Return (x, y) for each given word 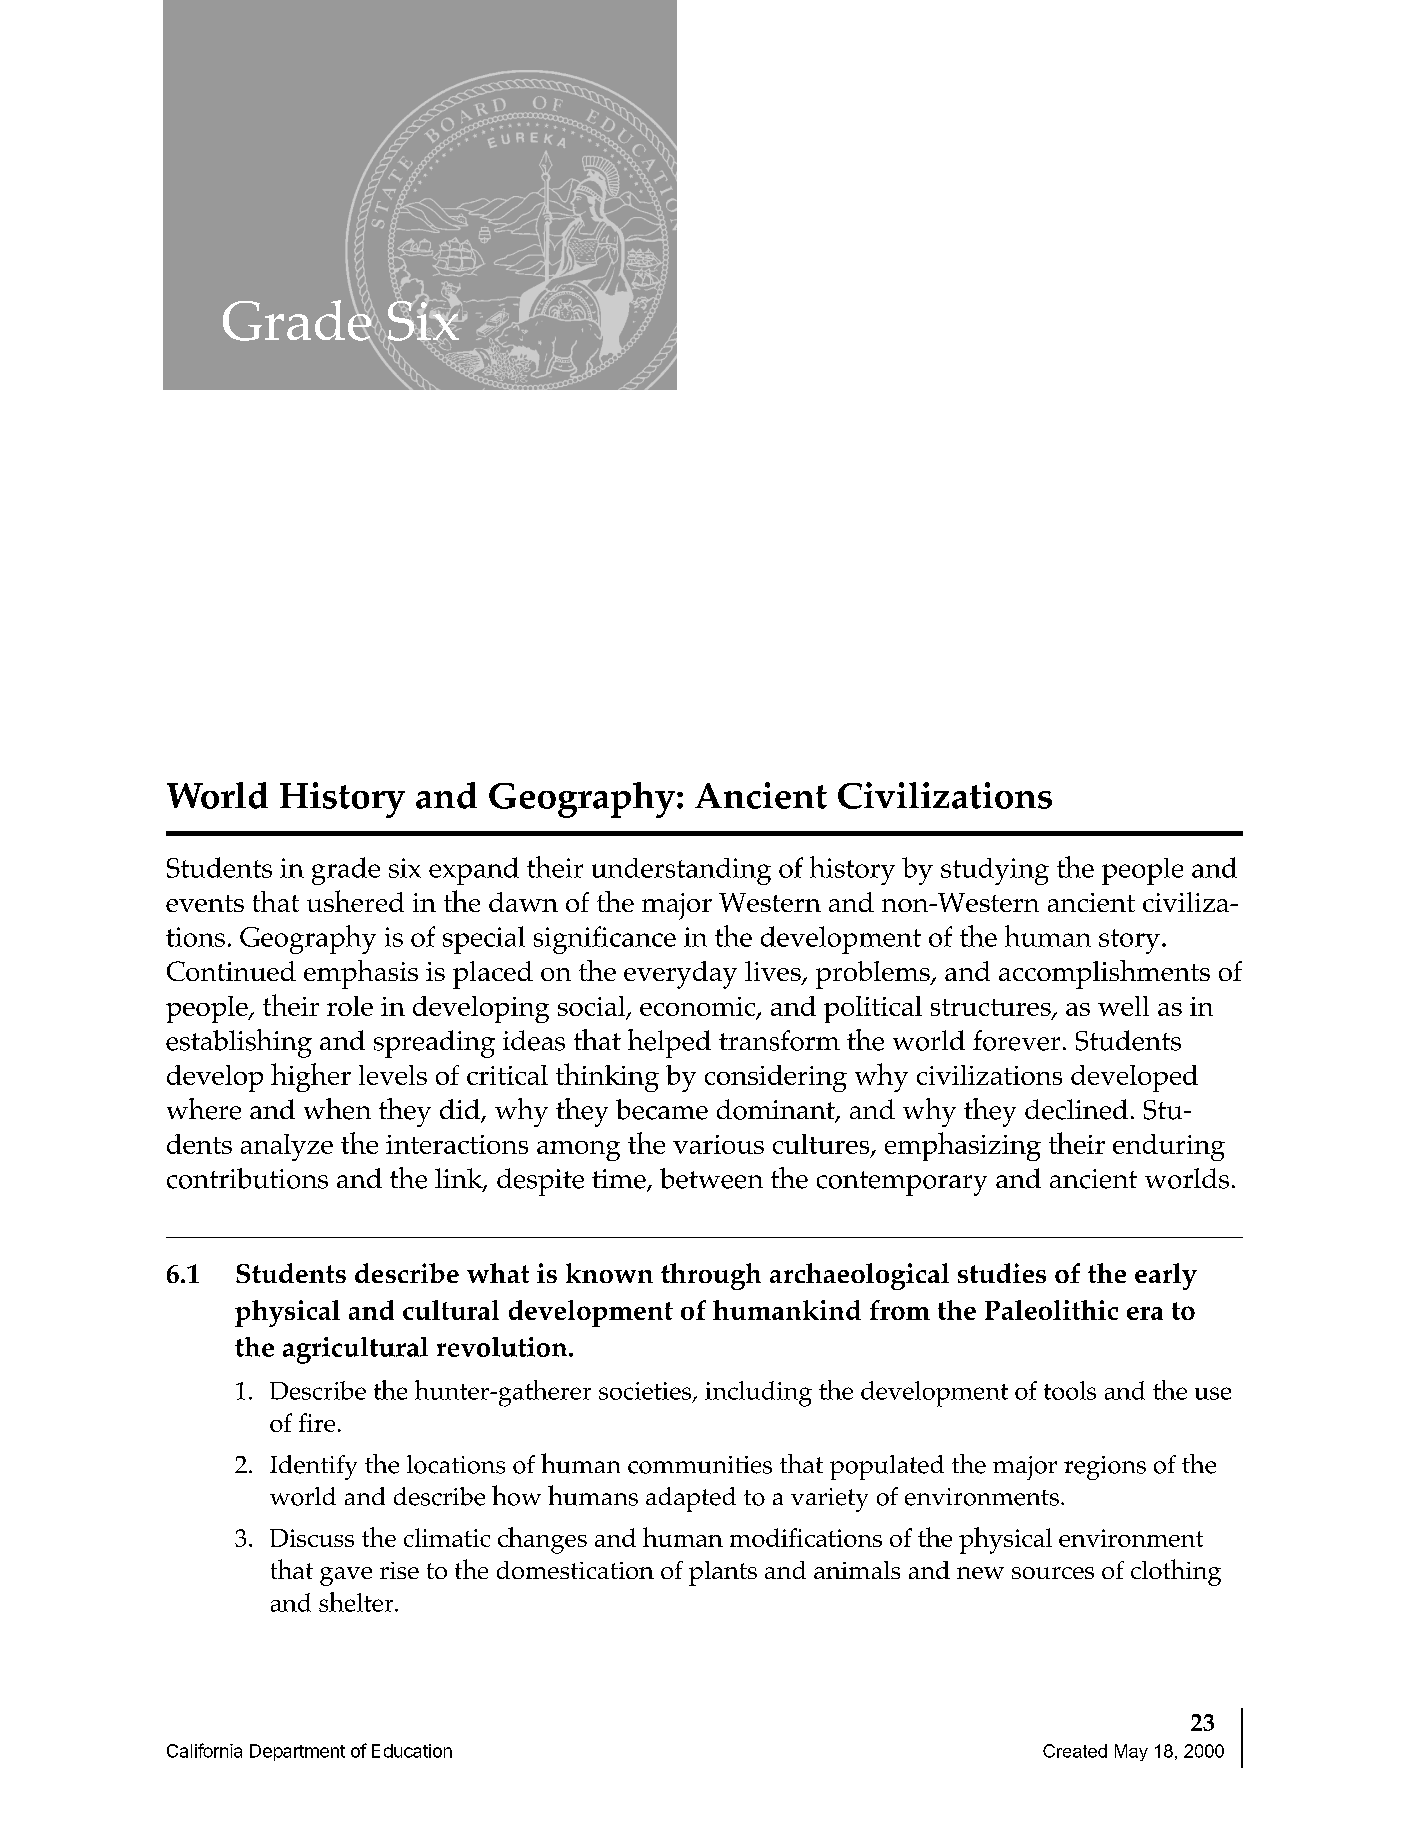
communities (700, 1465)
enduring (1169, 1147)
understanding (681, 871)
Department (297, 1752)
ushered (355, 901)
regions (1105, 1468)
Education (412, 1751)
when (337, 1109)
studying (995, 871)
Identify (313, 1467)
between (711, 1178)
